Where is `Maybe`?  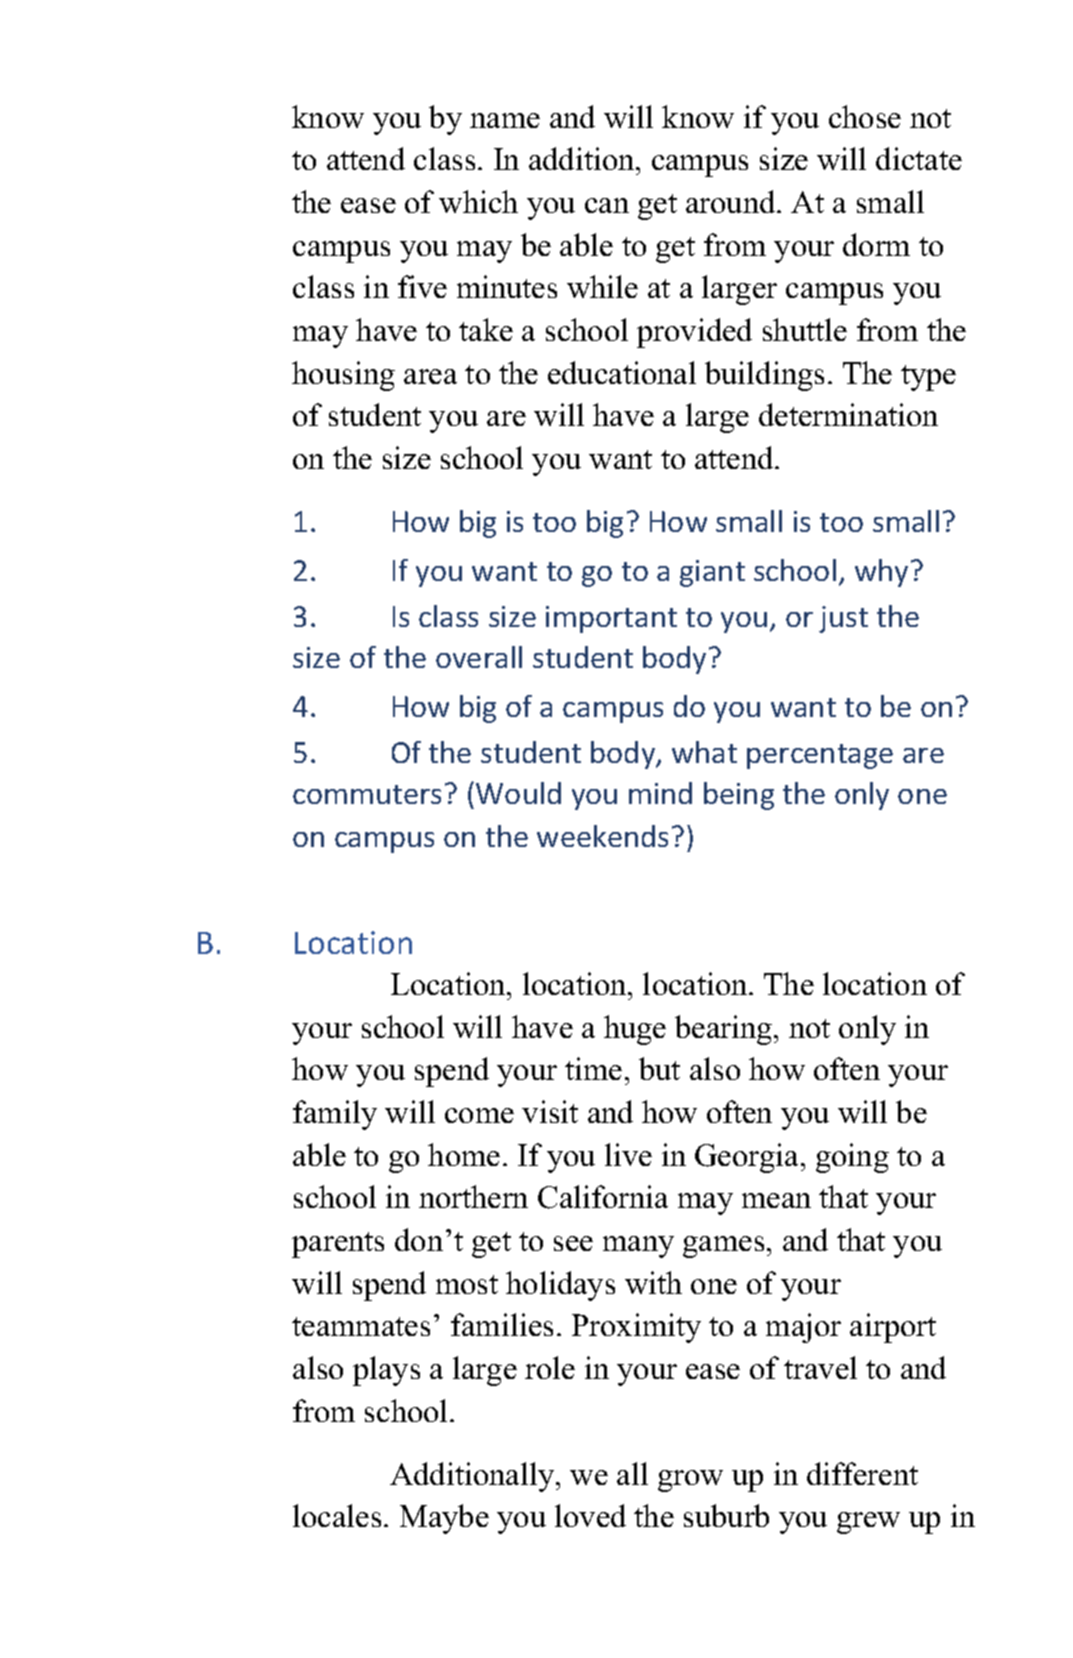
Maybe is located at coordinates (444, 1519).
